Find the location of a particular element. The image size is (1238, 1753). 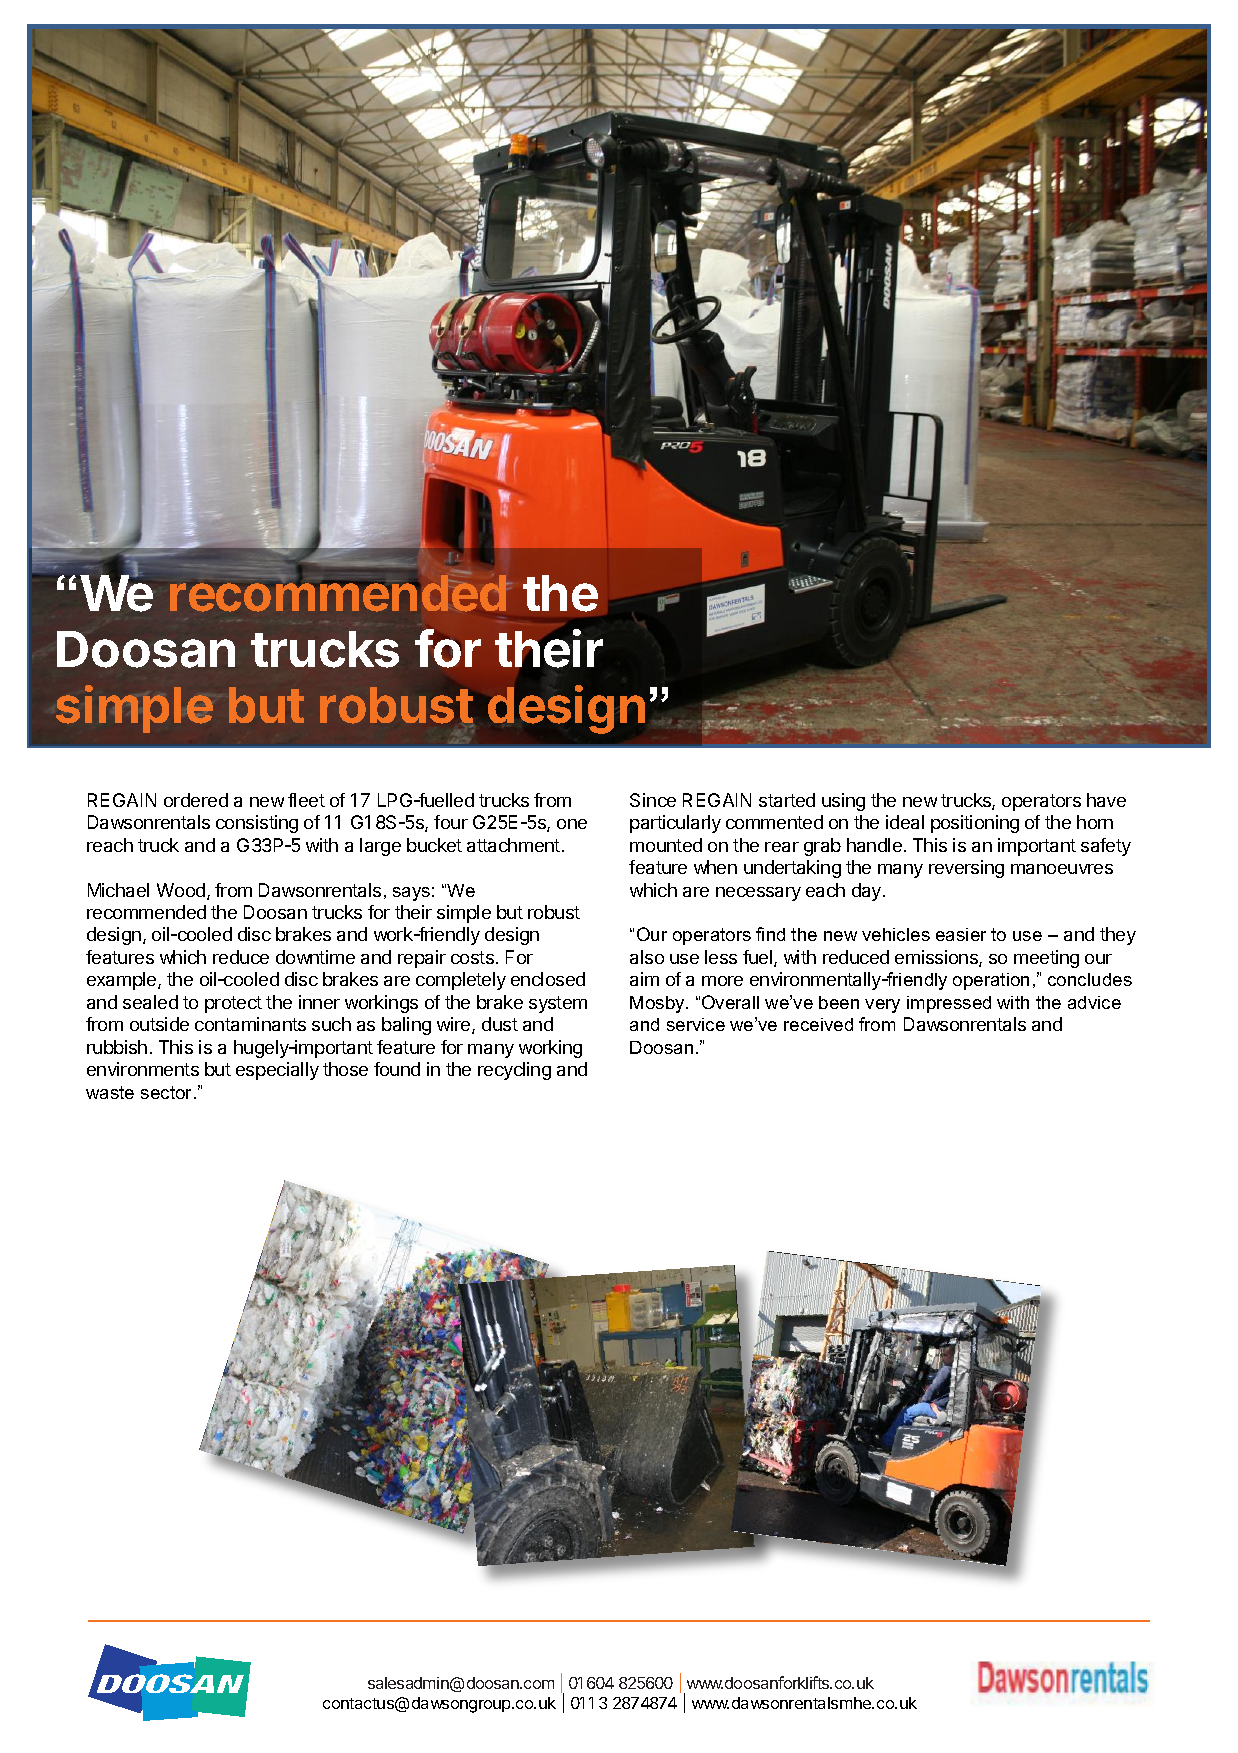

Wood is located at coordinates (181, 890).
